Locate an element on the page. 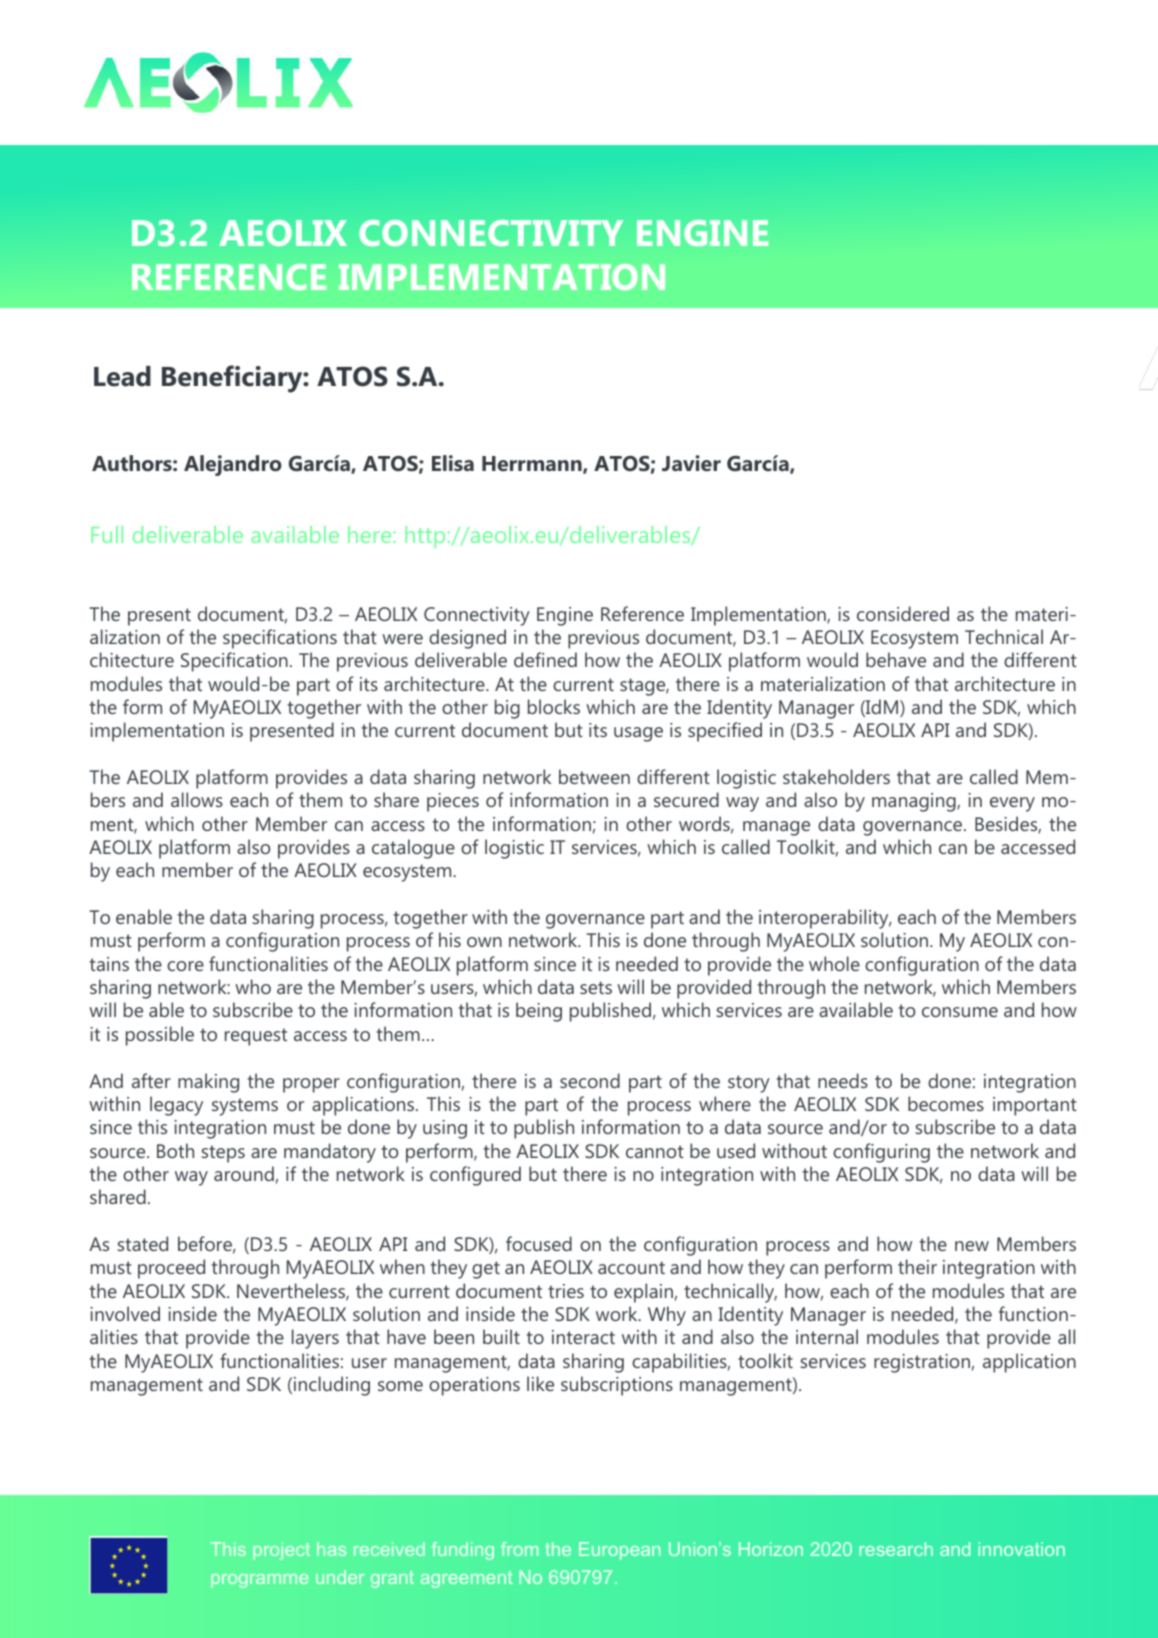 This image has height=1638, width=1158. Javier is located at coordinates (691, 463).
